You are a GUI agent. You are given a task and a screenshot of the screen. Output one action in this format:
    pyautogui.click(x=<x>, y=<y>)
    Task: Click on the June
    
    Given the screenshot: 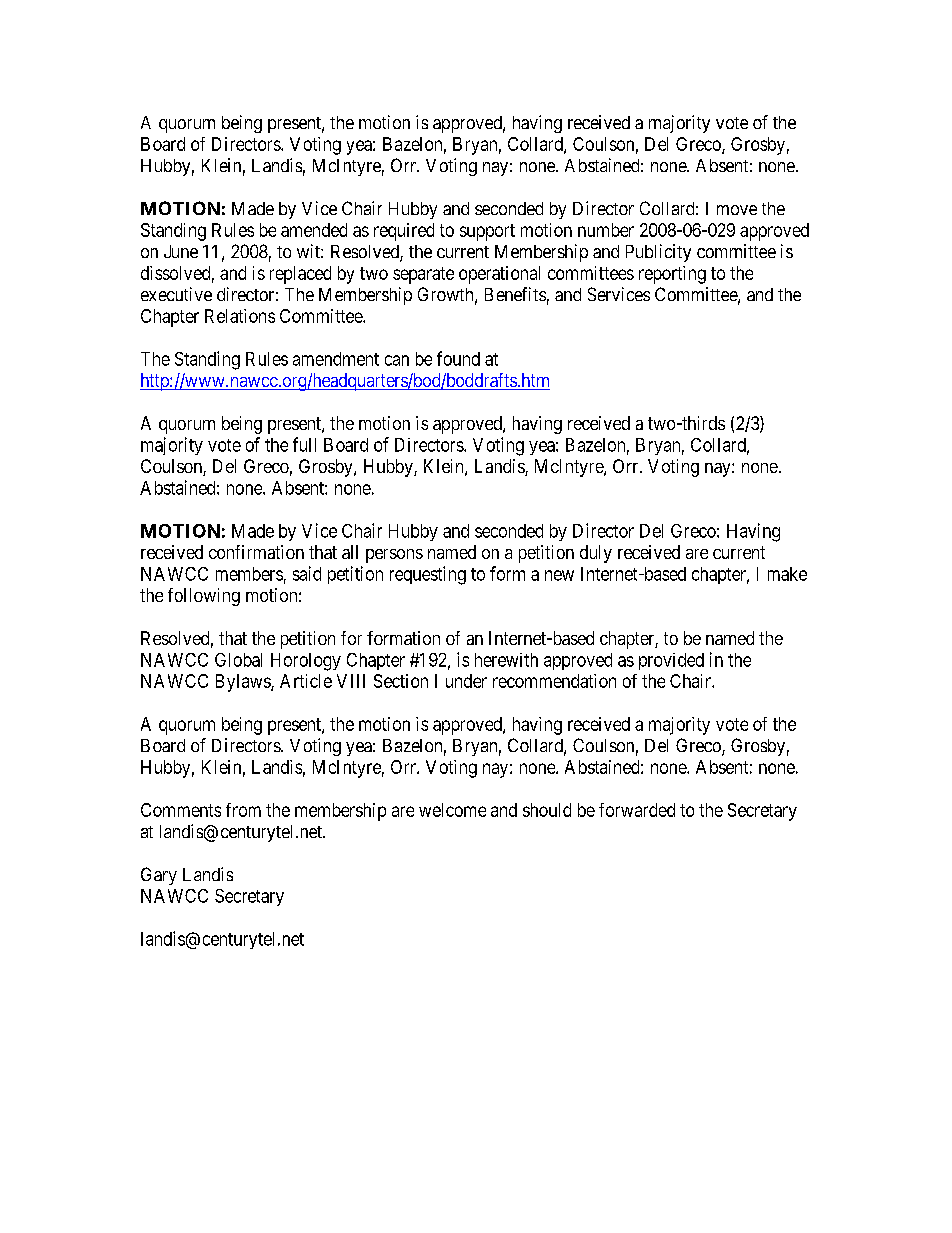 What is the action you would take?
    pyautogui.click(x=181, y=251)
